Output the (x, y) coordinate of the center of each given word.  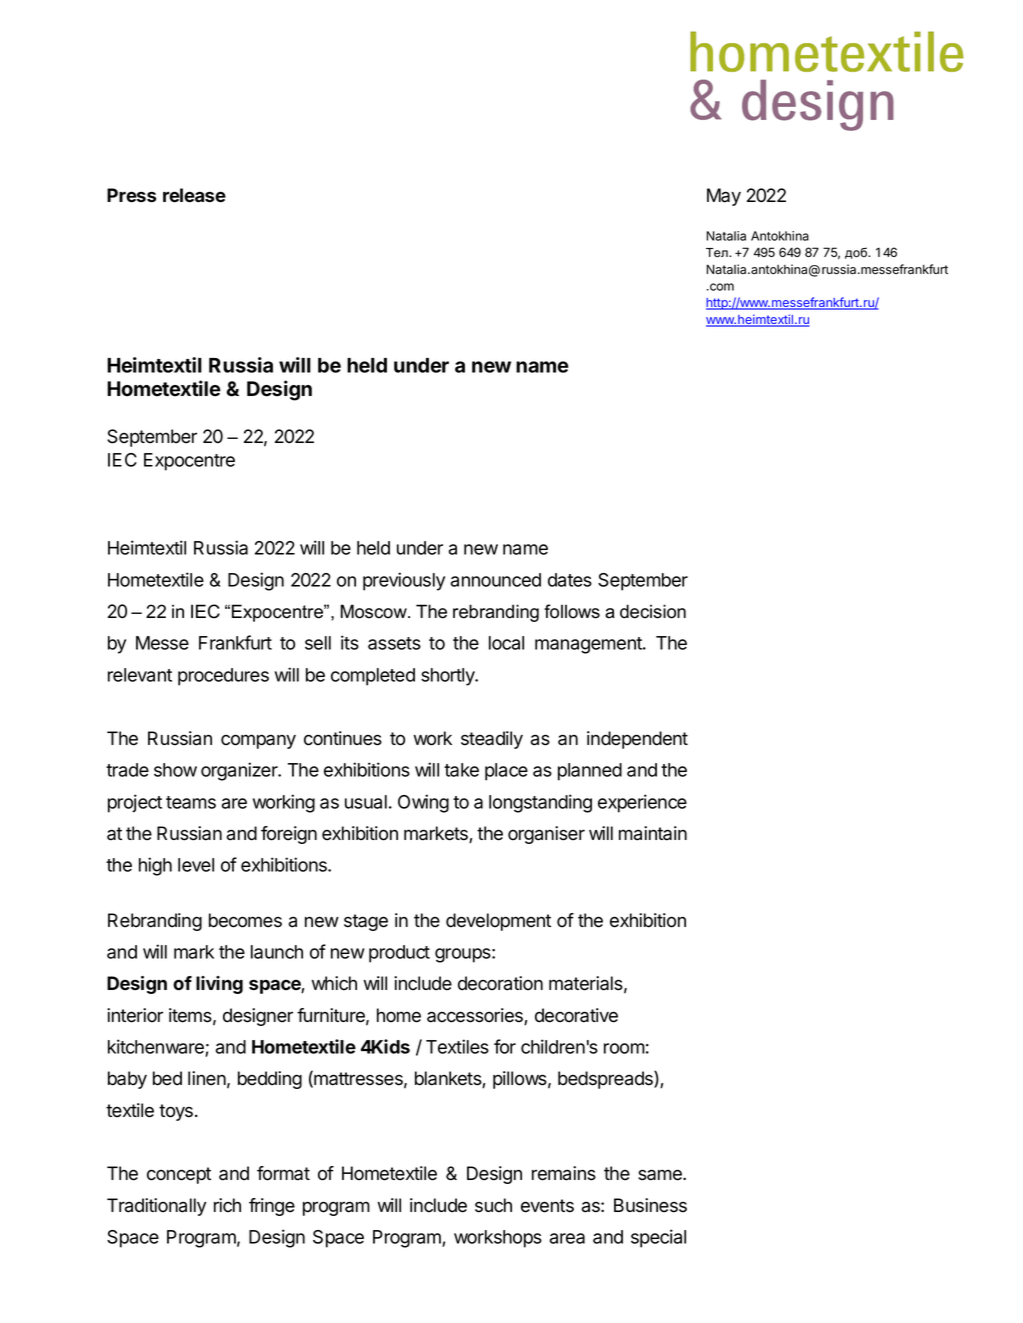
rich (227, 1205)
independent (637, 740)
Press (131, 195)
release (194, 195)
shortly (449, 677)
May (724, 197)
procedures (223, 677)
